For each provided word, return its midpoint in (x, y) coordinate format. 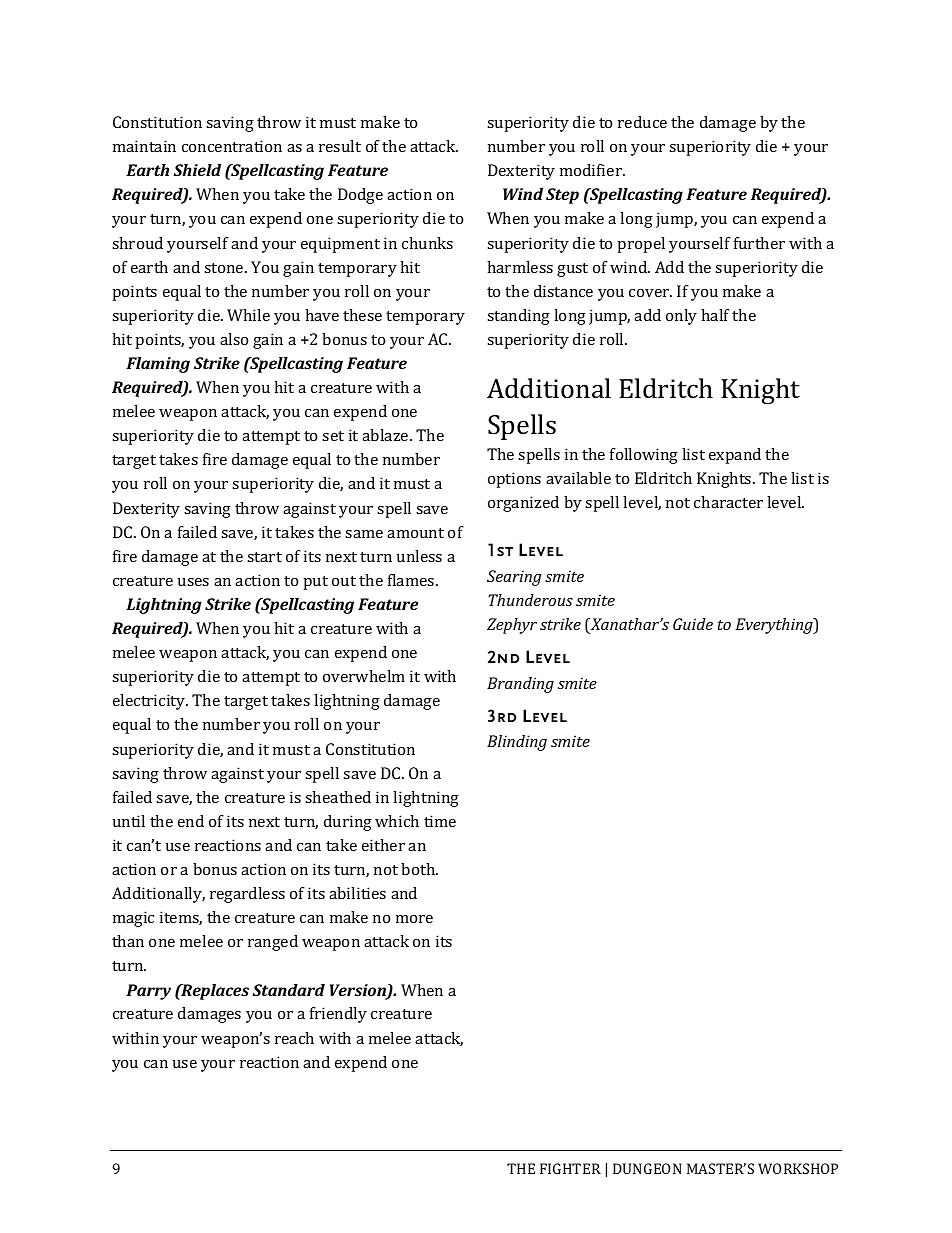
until (129, 821)
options (514, 480)
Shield (197, 170)
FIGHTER (570, 1168)
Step (562, 196)
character (728, 502)
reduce (642, 122)
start (264, 557)
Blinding (517, 743)
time (440, 821)
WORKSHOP (798, 1168)
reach (294, 1038)
